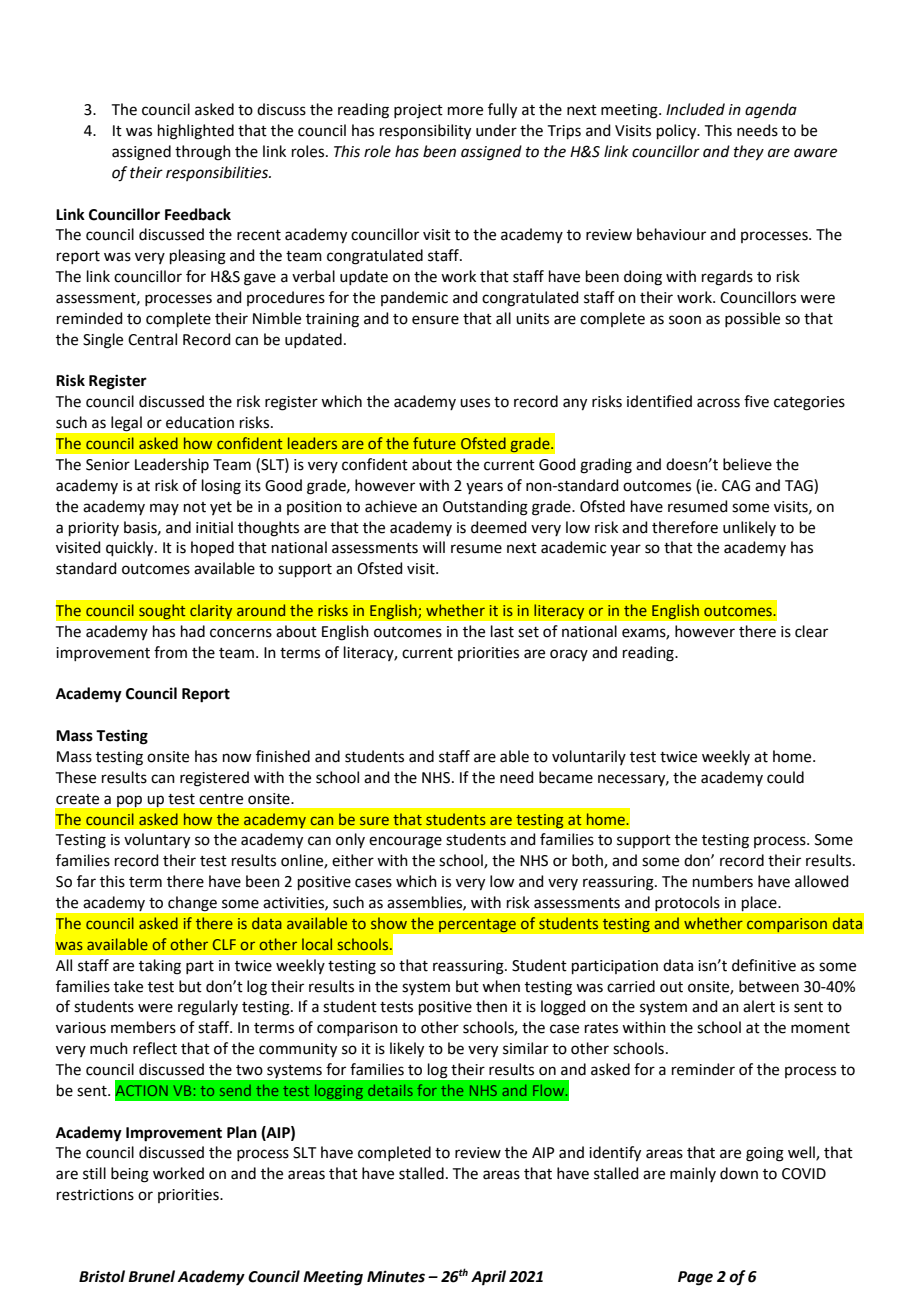 This screenshot has width=924, height=1308. I want to click on responsibility, so click(425, 132).
